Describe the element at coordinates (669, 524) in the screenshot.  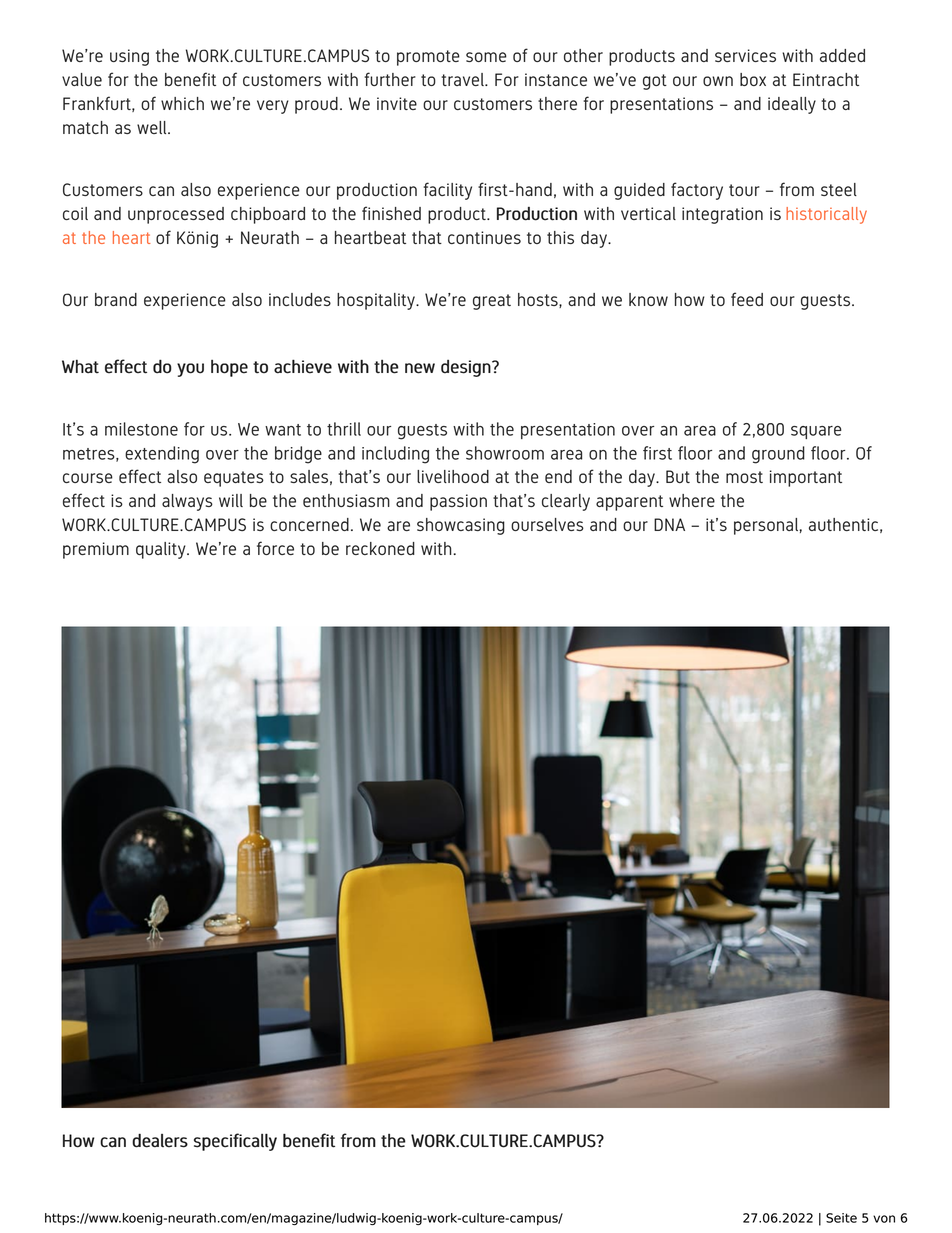
I see `DNA` at that location.
